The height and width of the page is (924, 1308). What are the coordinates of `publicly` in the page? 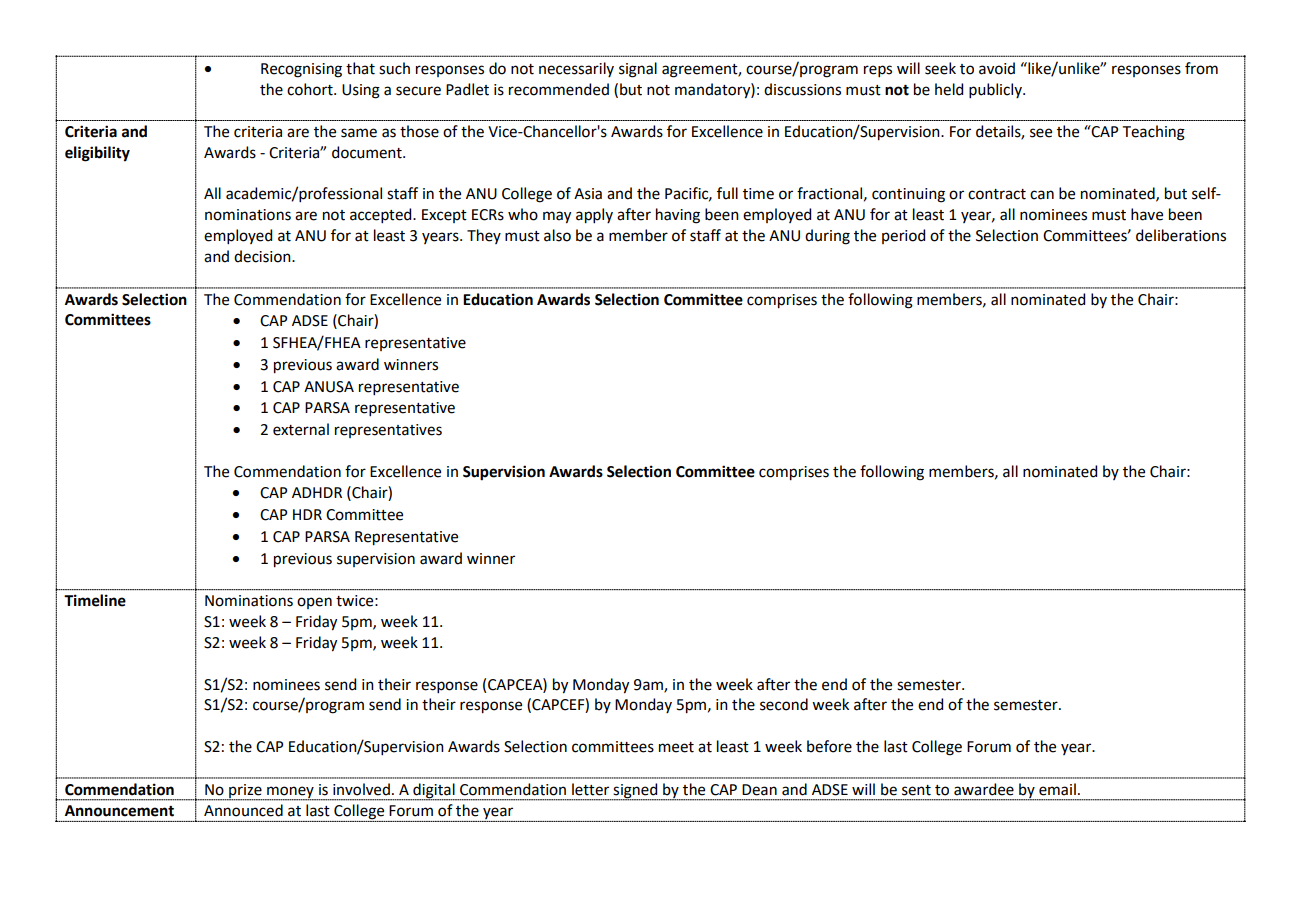 It's located at (996, 90).
